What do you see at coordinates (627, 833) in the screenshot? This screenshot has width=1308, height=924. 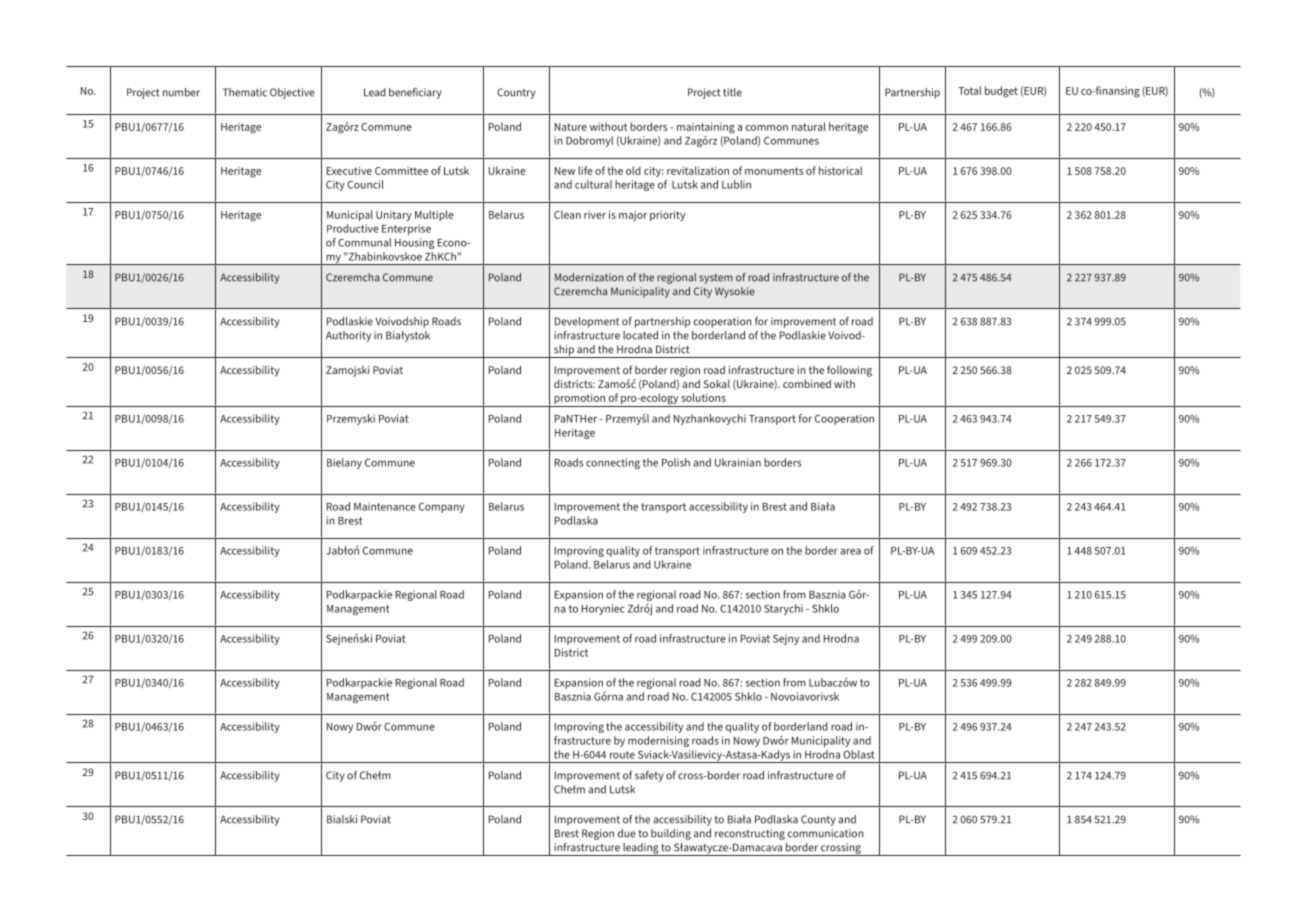 I see `due` at bounding box center [627, 833].
